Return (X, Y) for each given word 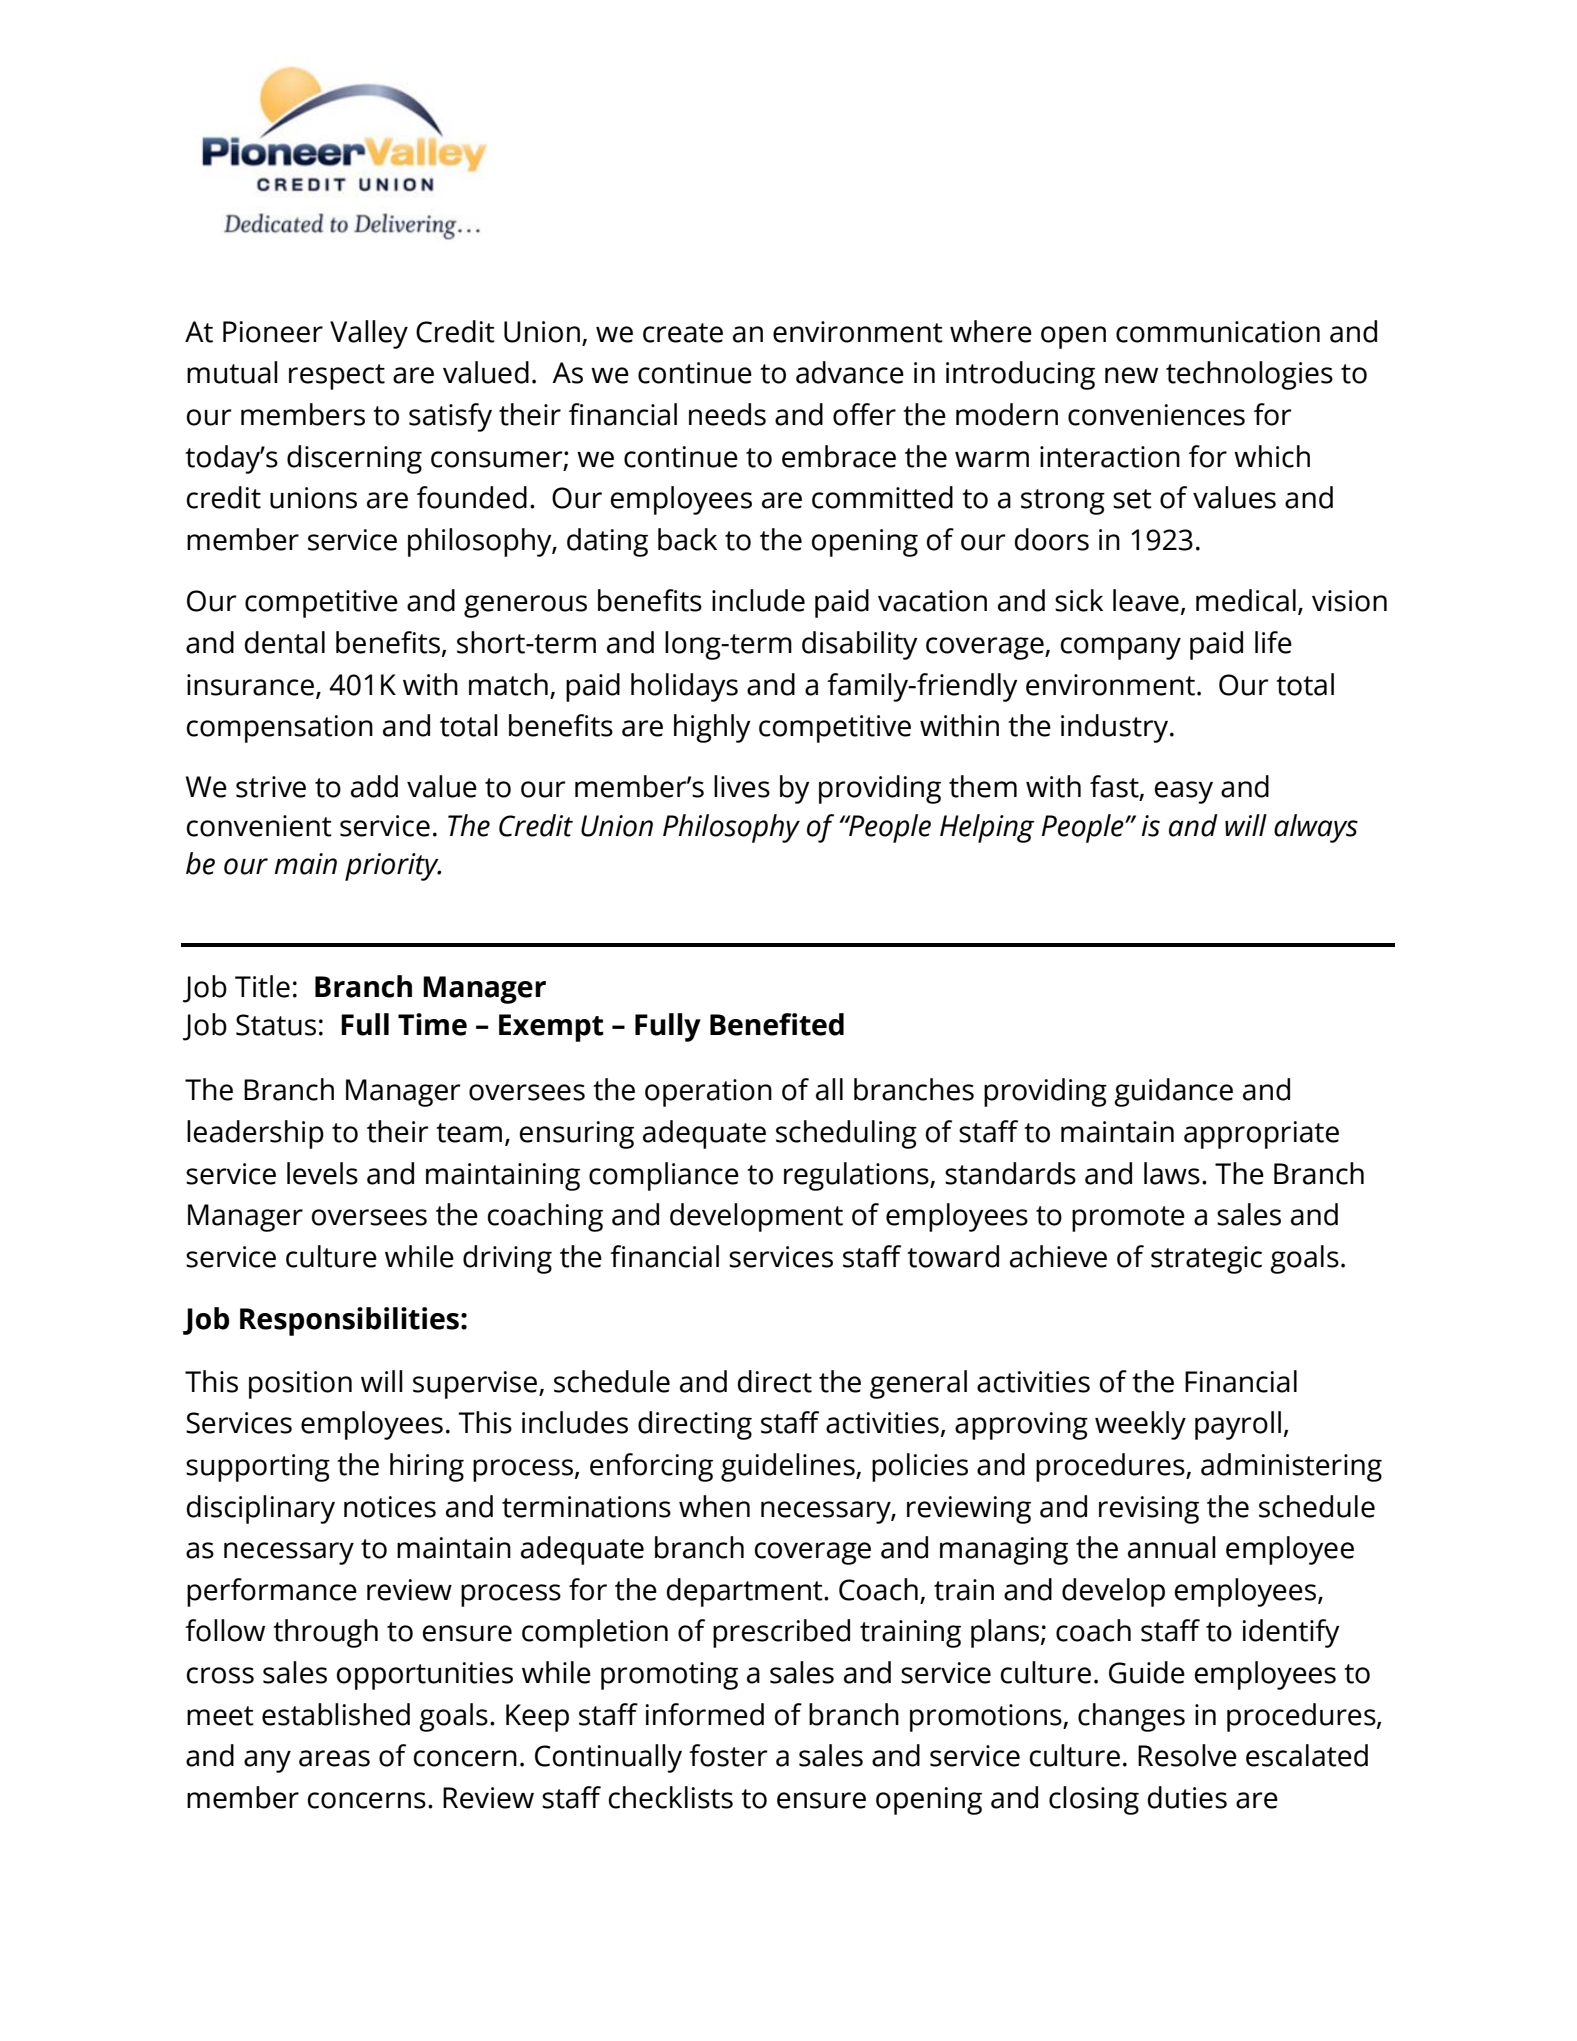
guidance (1173, 1092)
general (918, 1384)
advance (850, 372)
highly (712, 728)
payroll (1238, 1425)
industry (1116, 728)
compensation (280, 729)
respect (337, 377)
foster (728, 1755)
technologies (1249, 375)
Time (432, 1024)
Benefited (777, 1024)
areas (334, 1758)
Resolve (1187, 1755)
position (300, 1385)
